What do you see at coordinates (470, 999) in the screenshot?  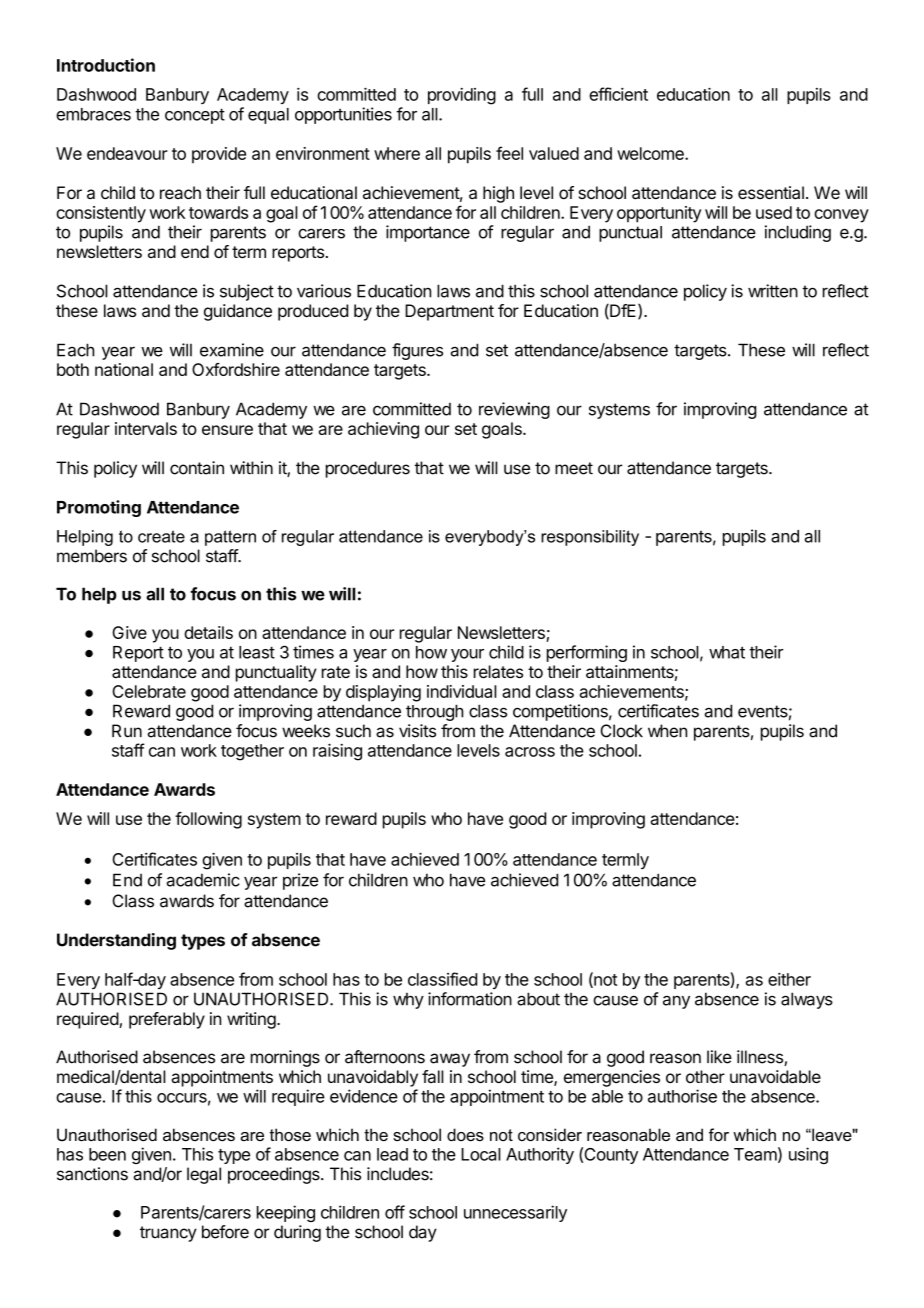 I see `information` at bounding box center [470, 999].
